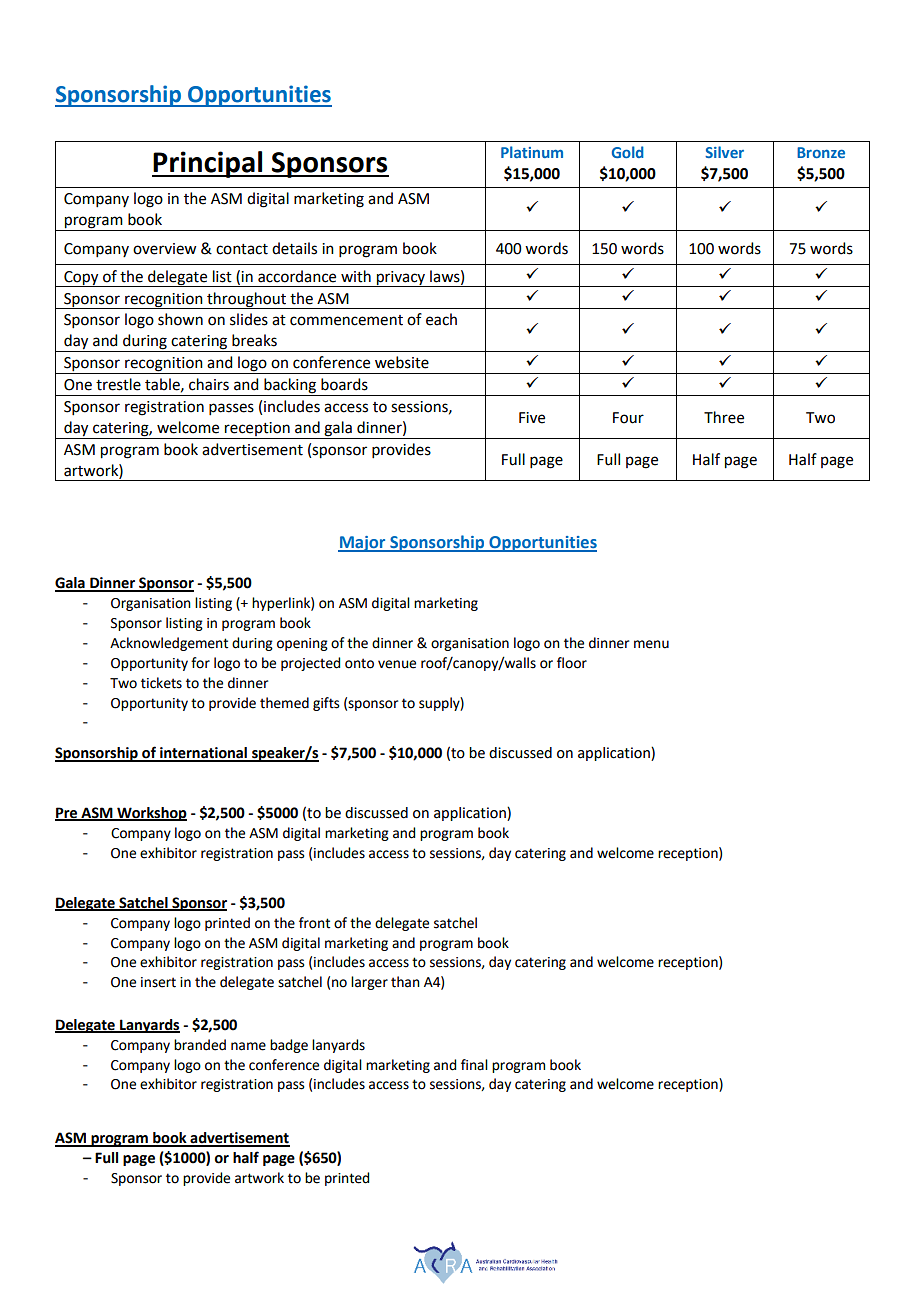 This screenshot has height=1308, width=924. I want to click on Principal, so click(208, 164).
